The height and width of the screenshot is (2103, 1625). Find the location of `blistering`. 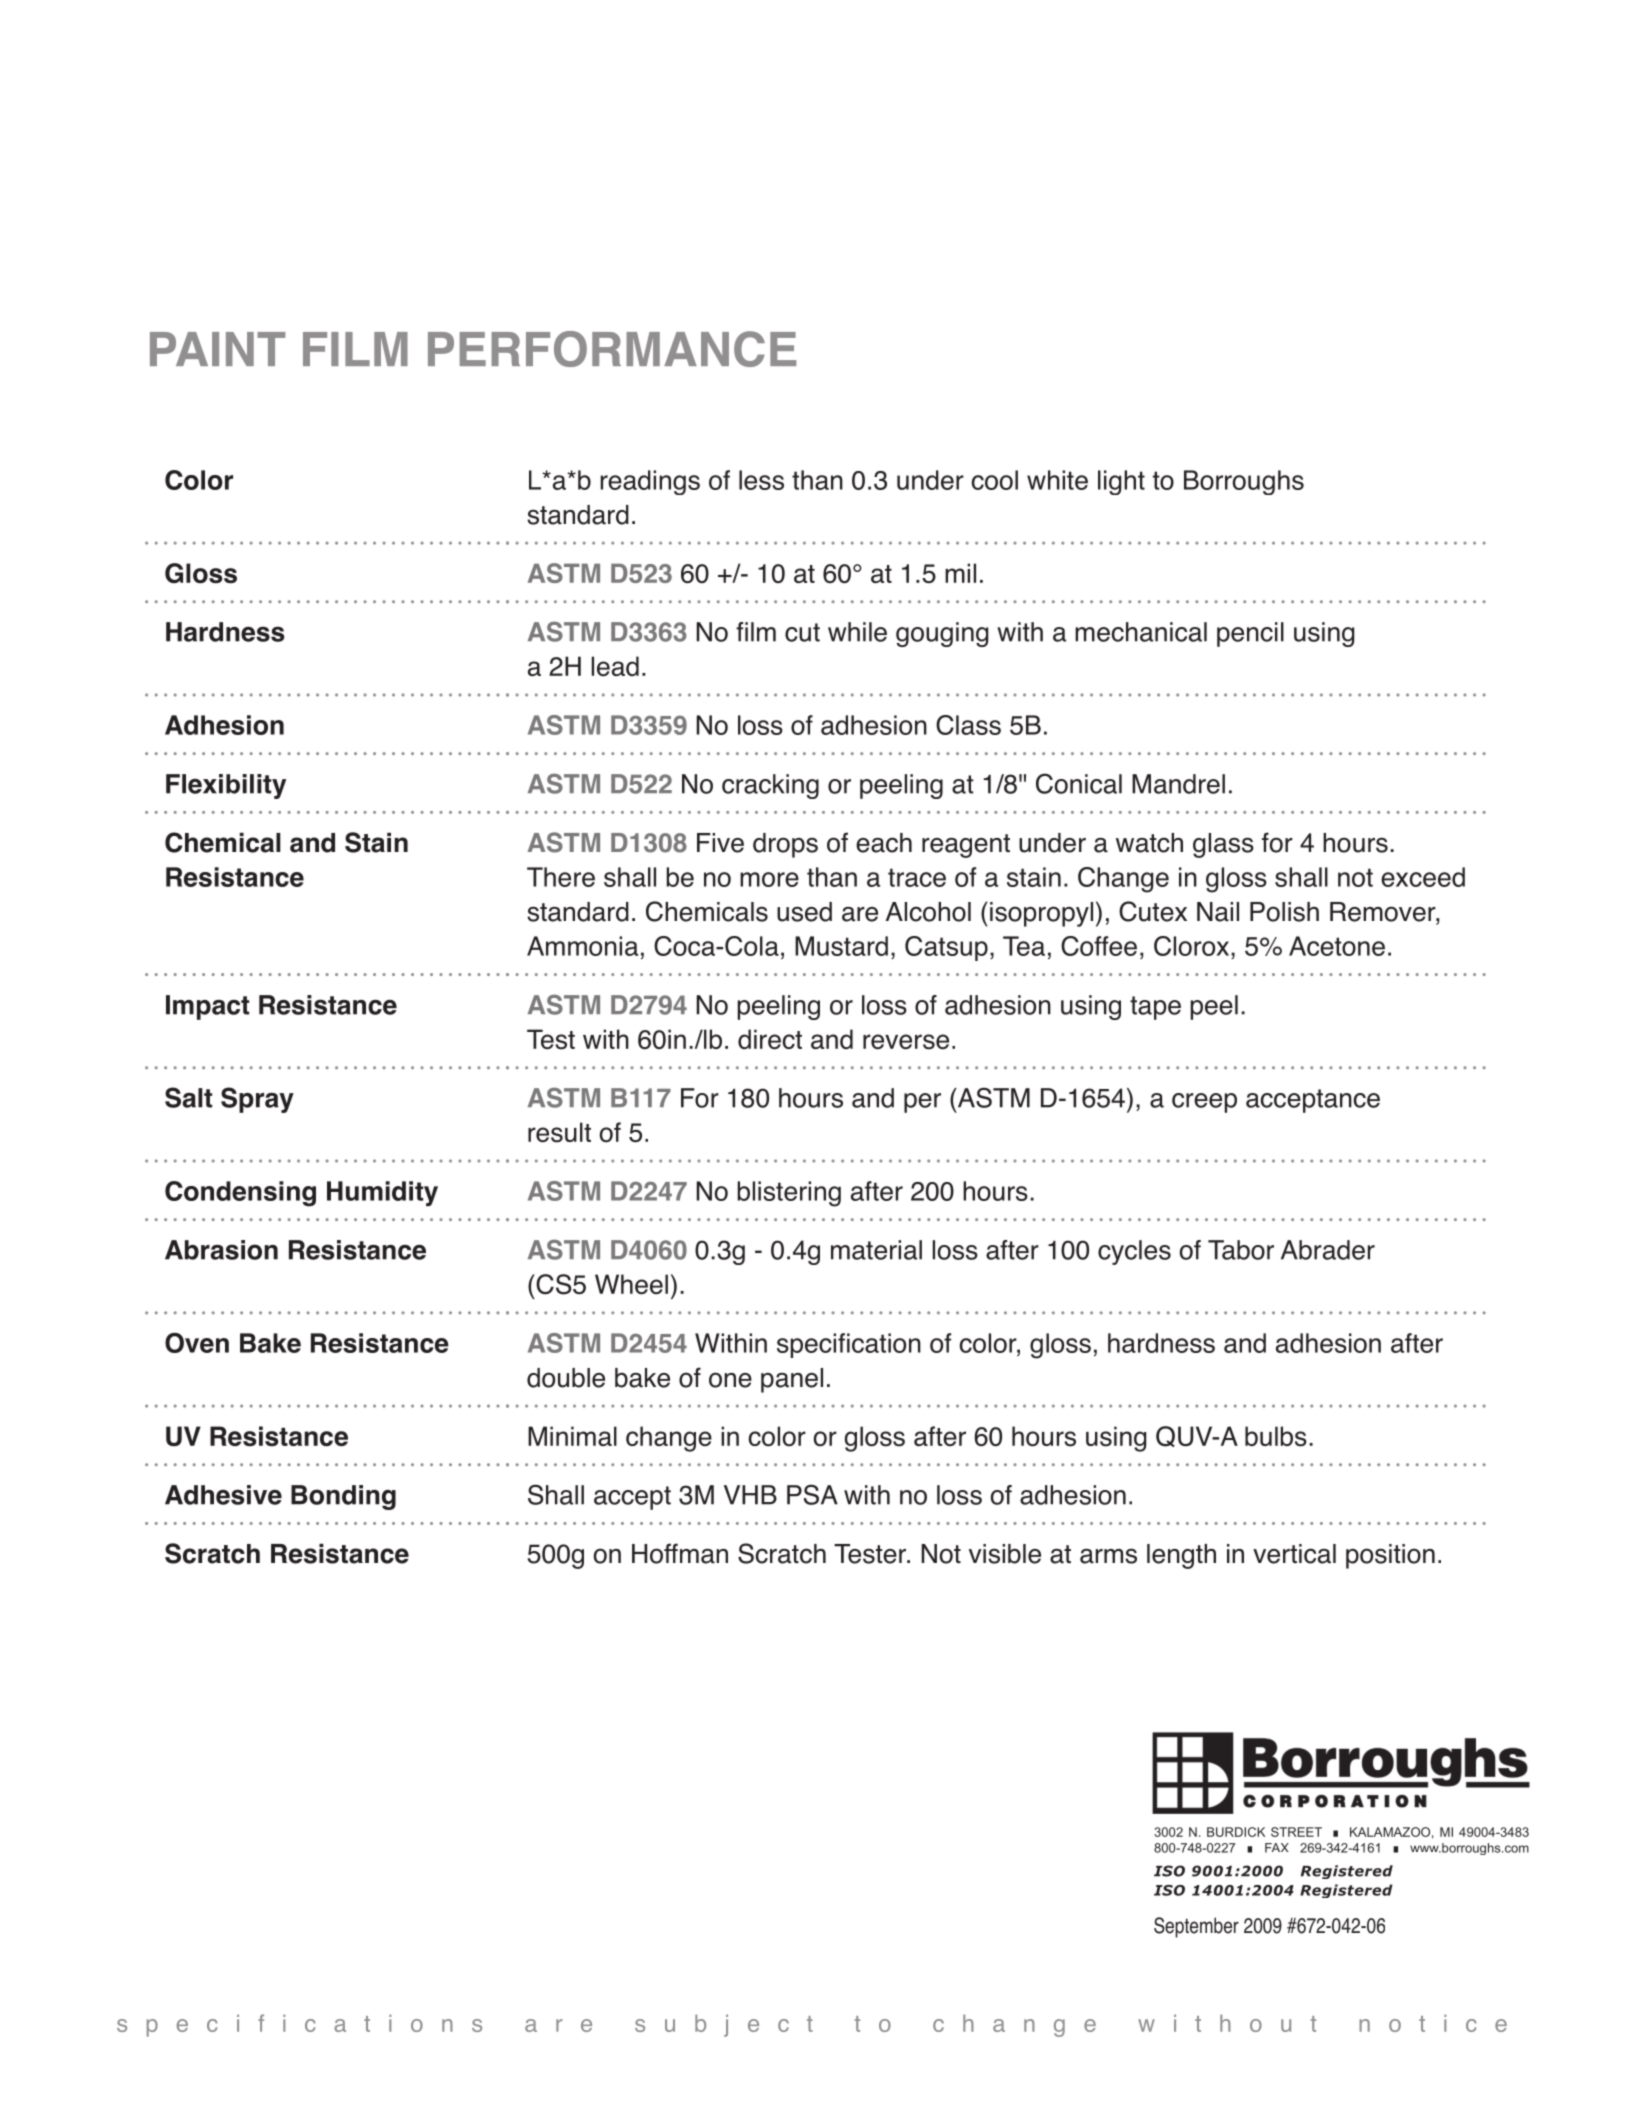

blistering is located at coordinates (789, 1194).
